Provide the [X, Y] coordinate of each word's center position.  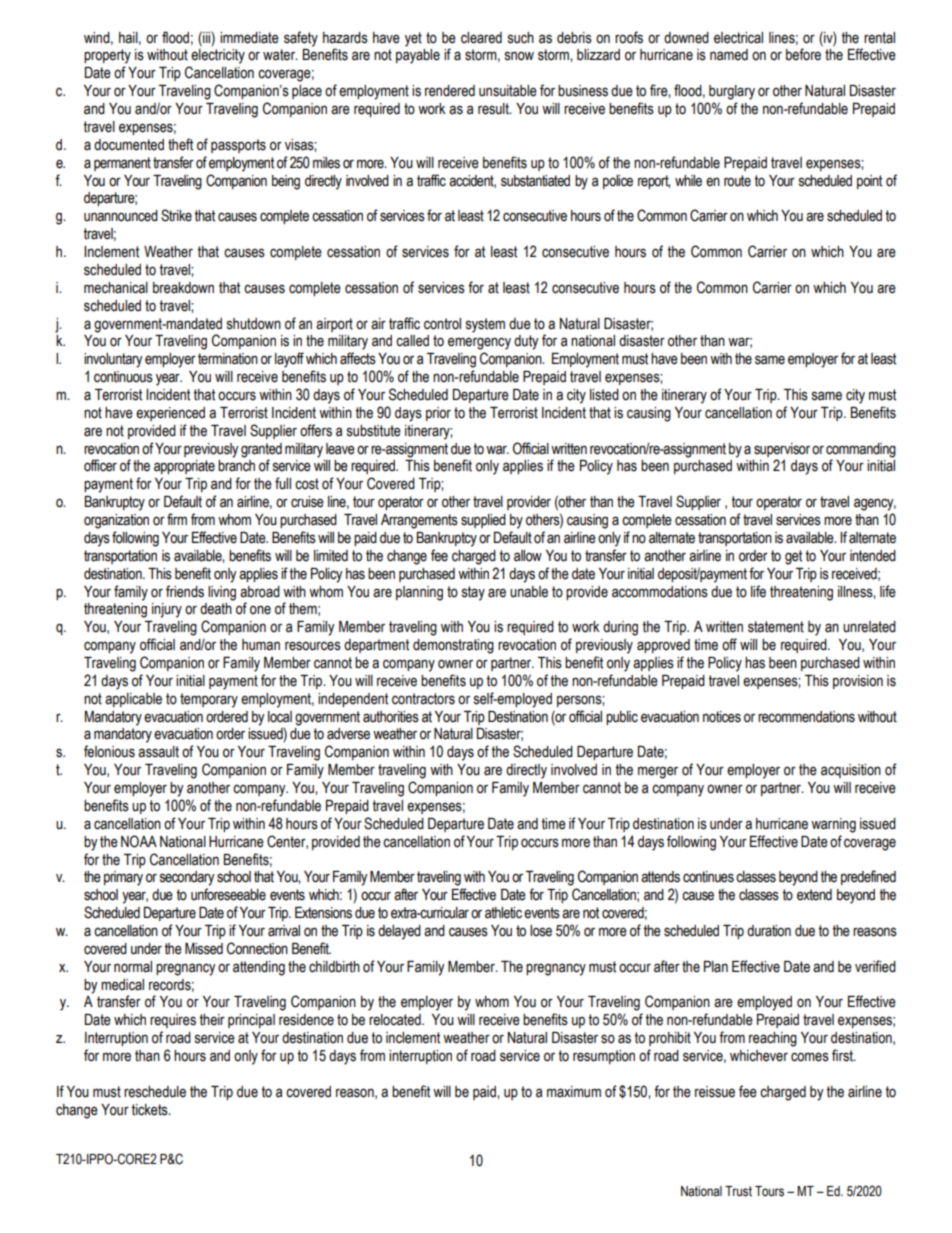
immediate [249, 38]
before [803, 54]
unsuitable [508, 91]
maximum [574, 1092]
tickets [150, 1110]
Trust [738, 1191]
